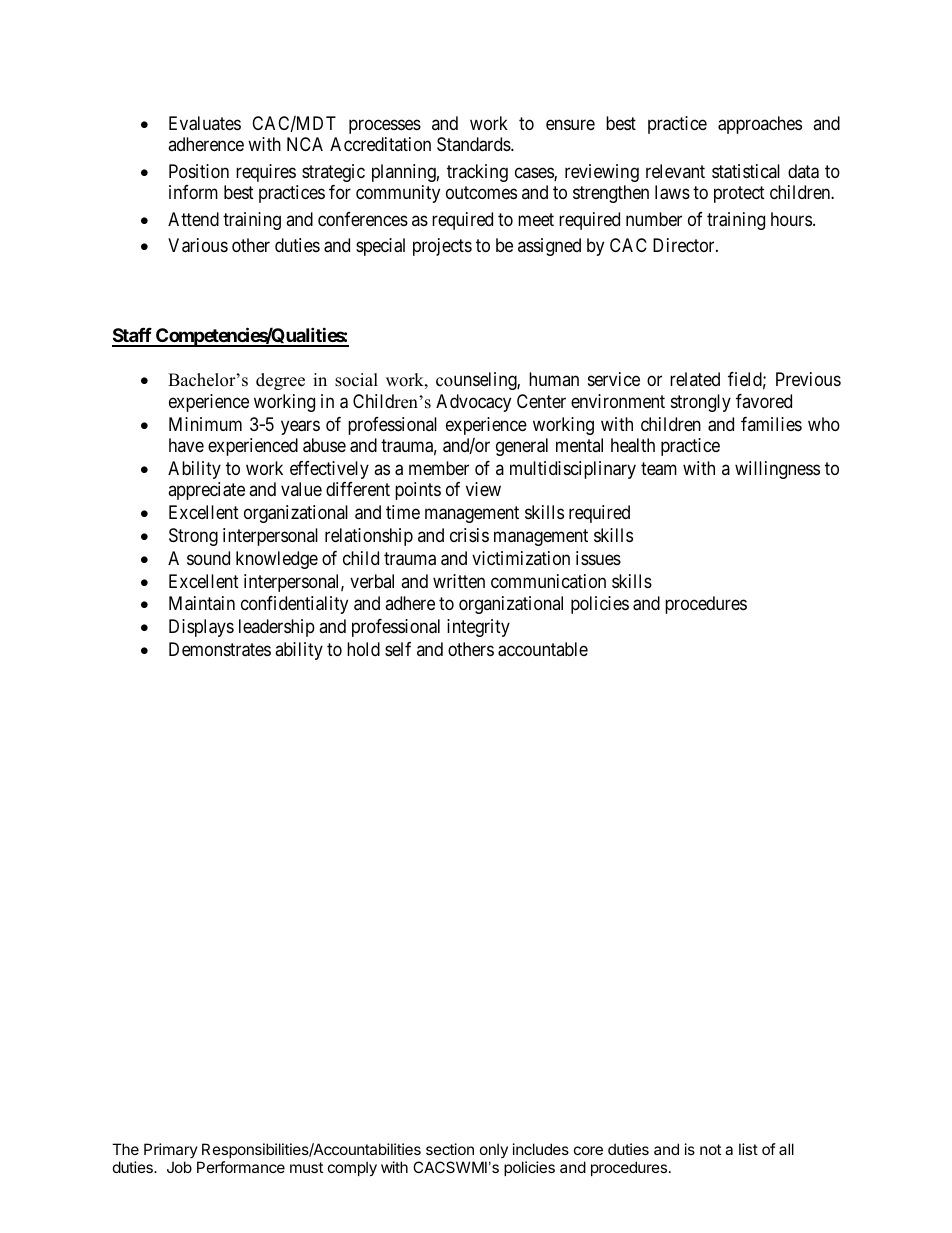 The width and height of the page is (952, 1233). Describe the element at coordinates (474, 144) in the page. I see `Standards` at that location.
